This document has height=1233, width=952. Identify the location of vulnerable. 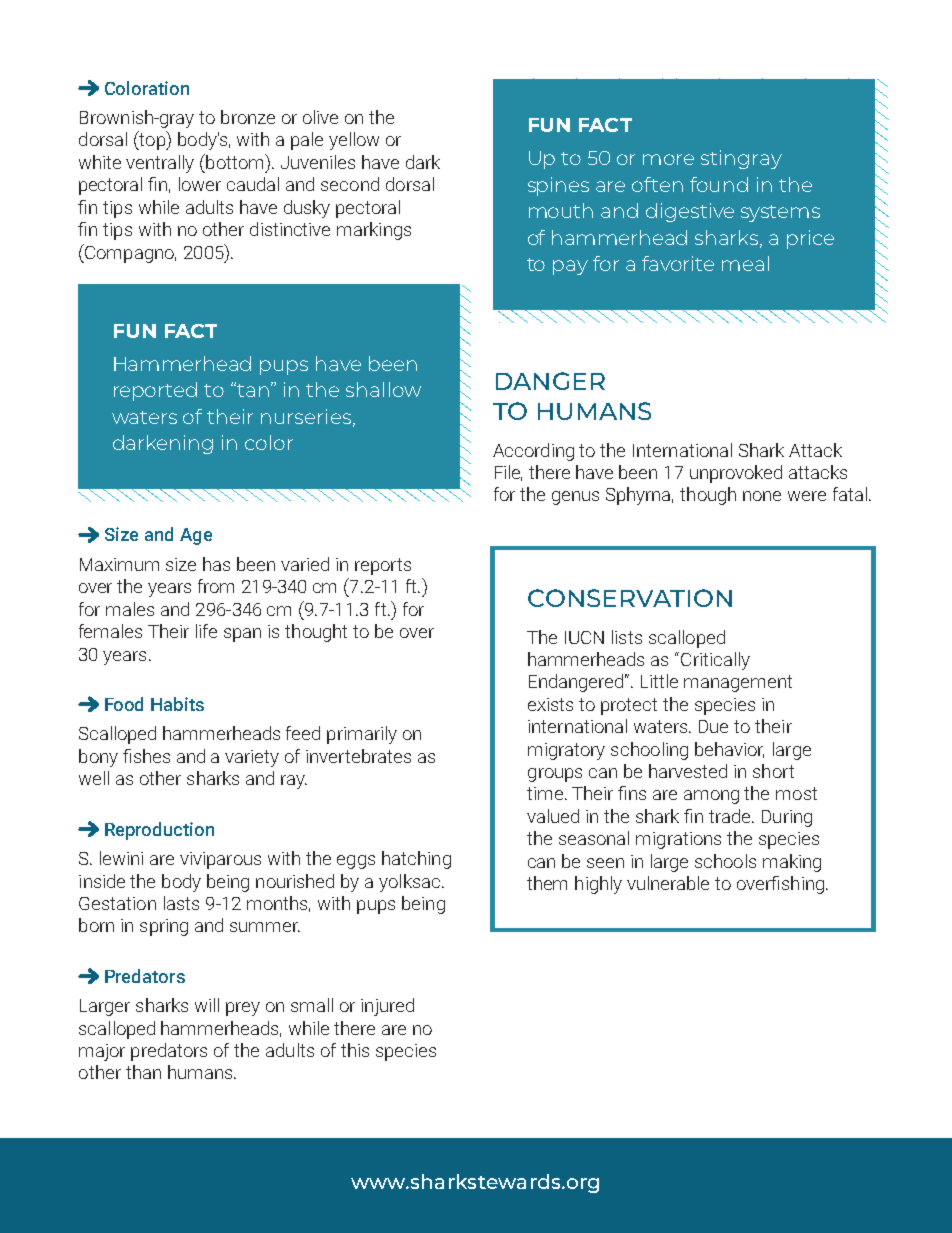
(668, 883).
